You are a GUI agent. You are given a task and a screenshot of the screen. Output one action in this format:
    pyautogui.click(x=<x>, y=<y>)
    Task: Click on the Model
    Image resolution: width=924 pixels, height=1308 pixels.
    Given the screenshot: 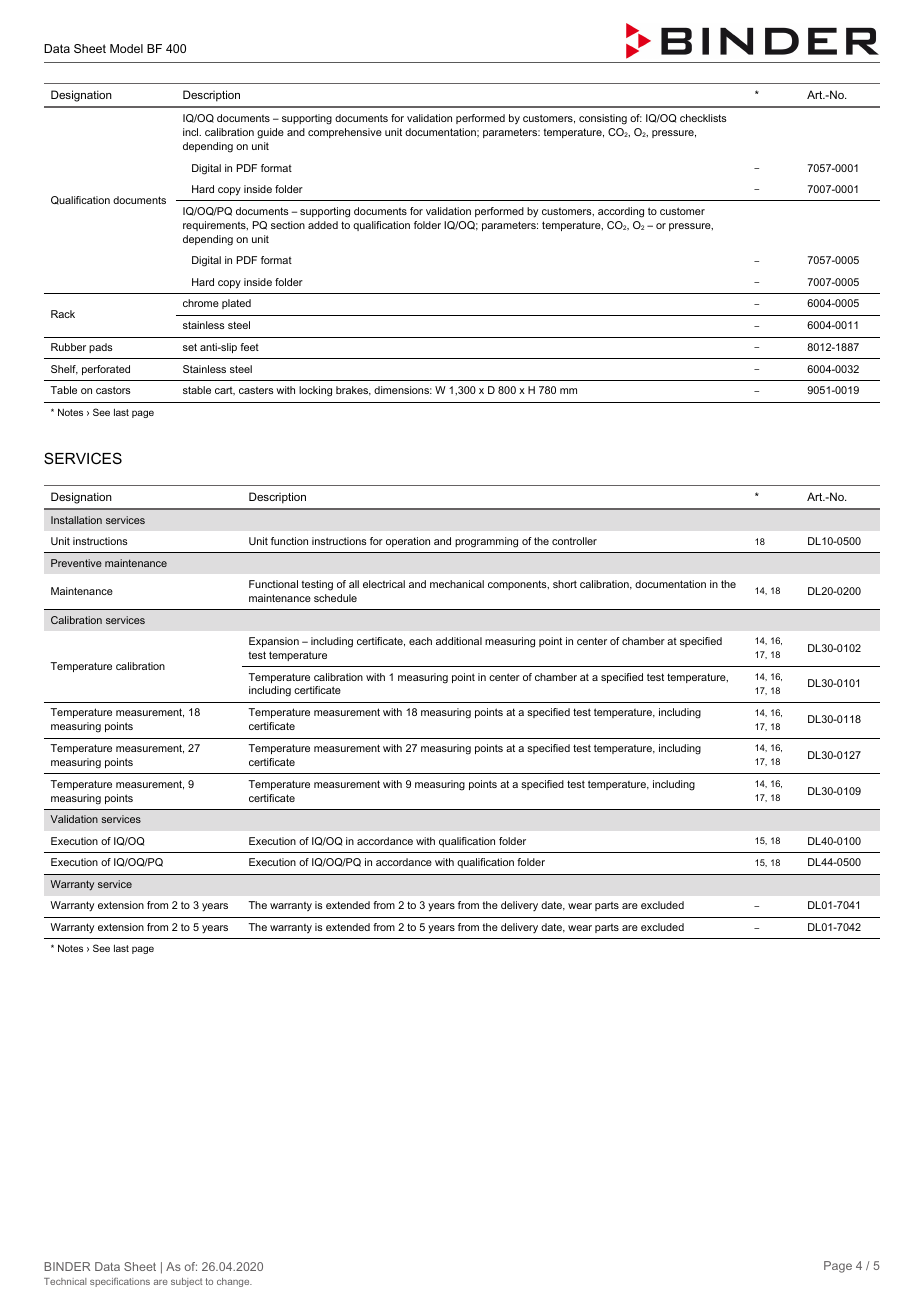 What is the action you would take?
    pyautogui.click(x=126, y=48)
